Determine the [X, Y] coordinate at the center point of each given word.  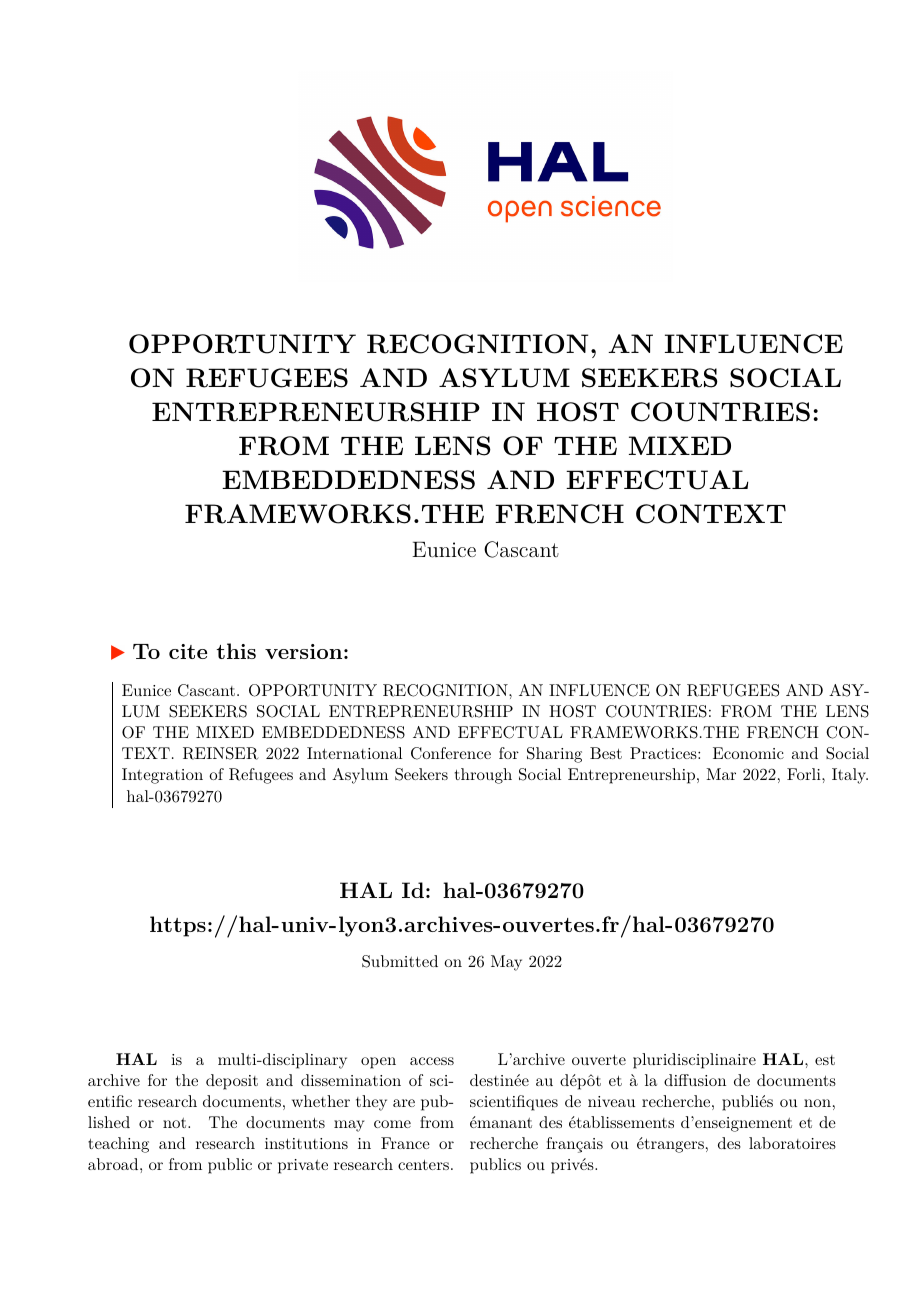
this [236, 651]
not [176, 1123]
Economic [748, 753]
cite [188, 651]
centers [423, 1165]
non [817, 1103]
